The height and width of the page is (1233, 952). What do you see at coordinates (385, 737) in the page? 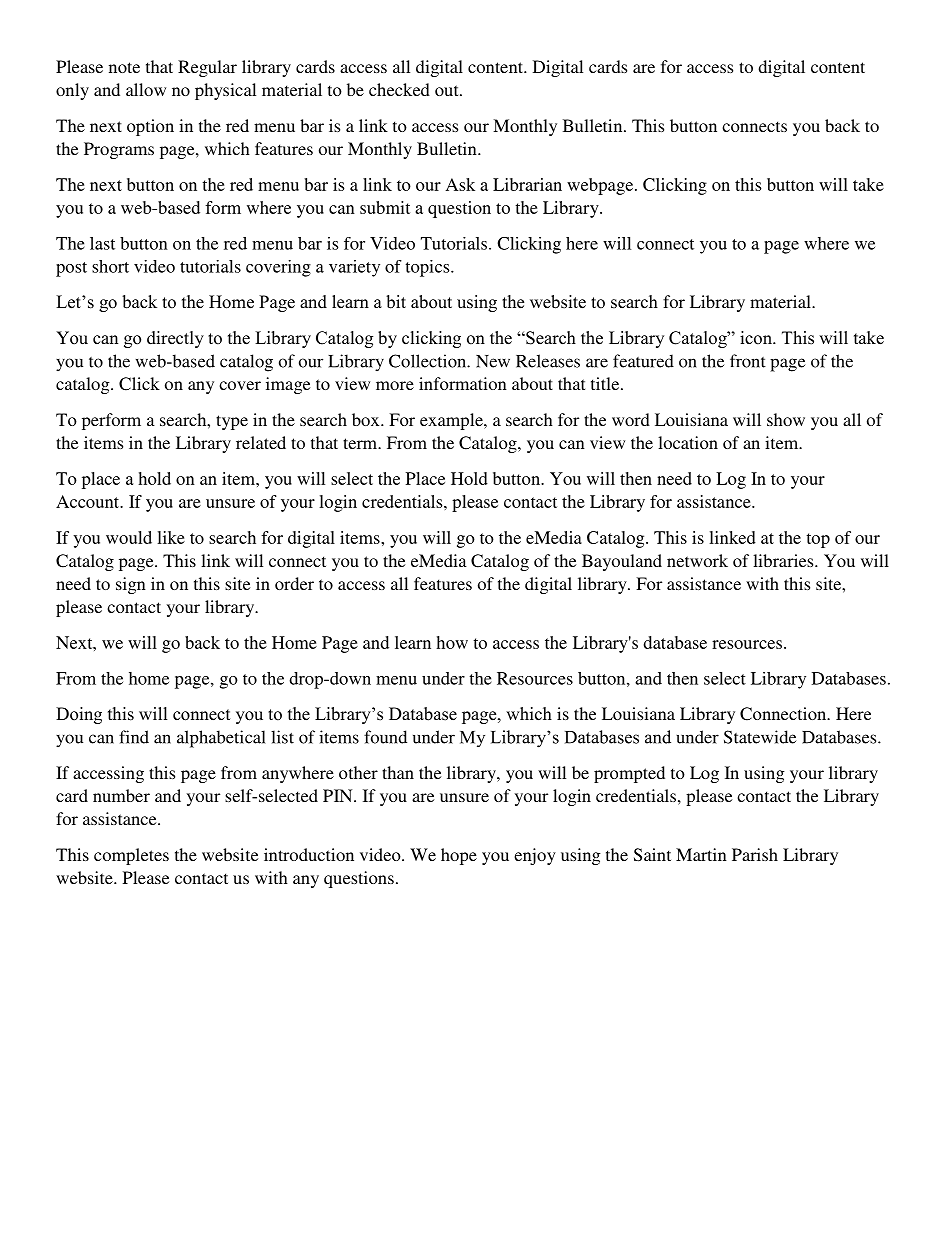
I see `found` at bounding box center [385, 737].
